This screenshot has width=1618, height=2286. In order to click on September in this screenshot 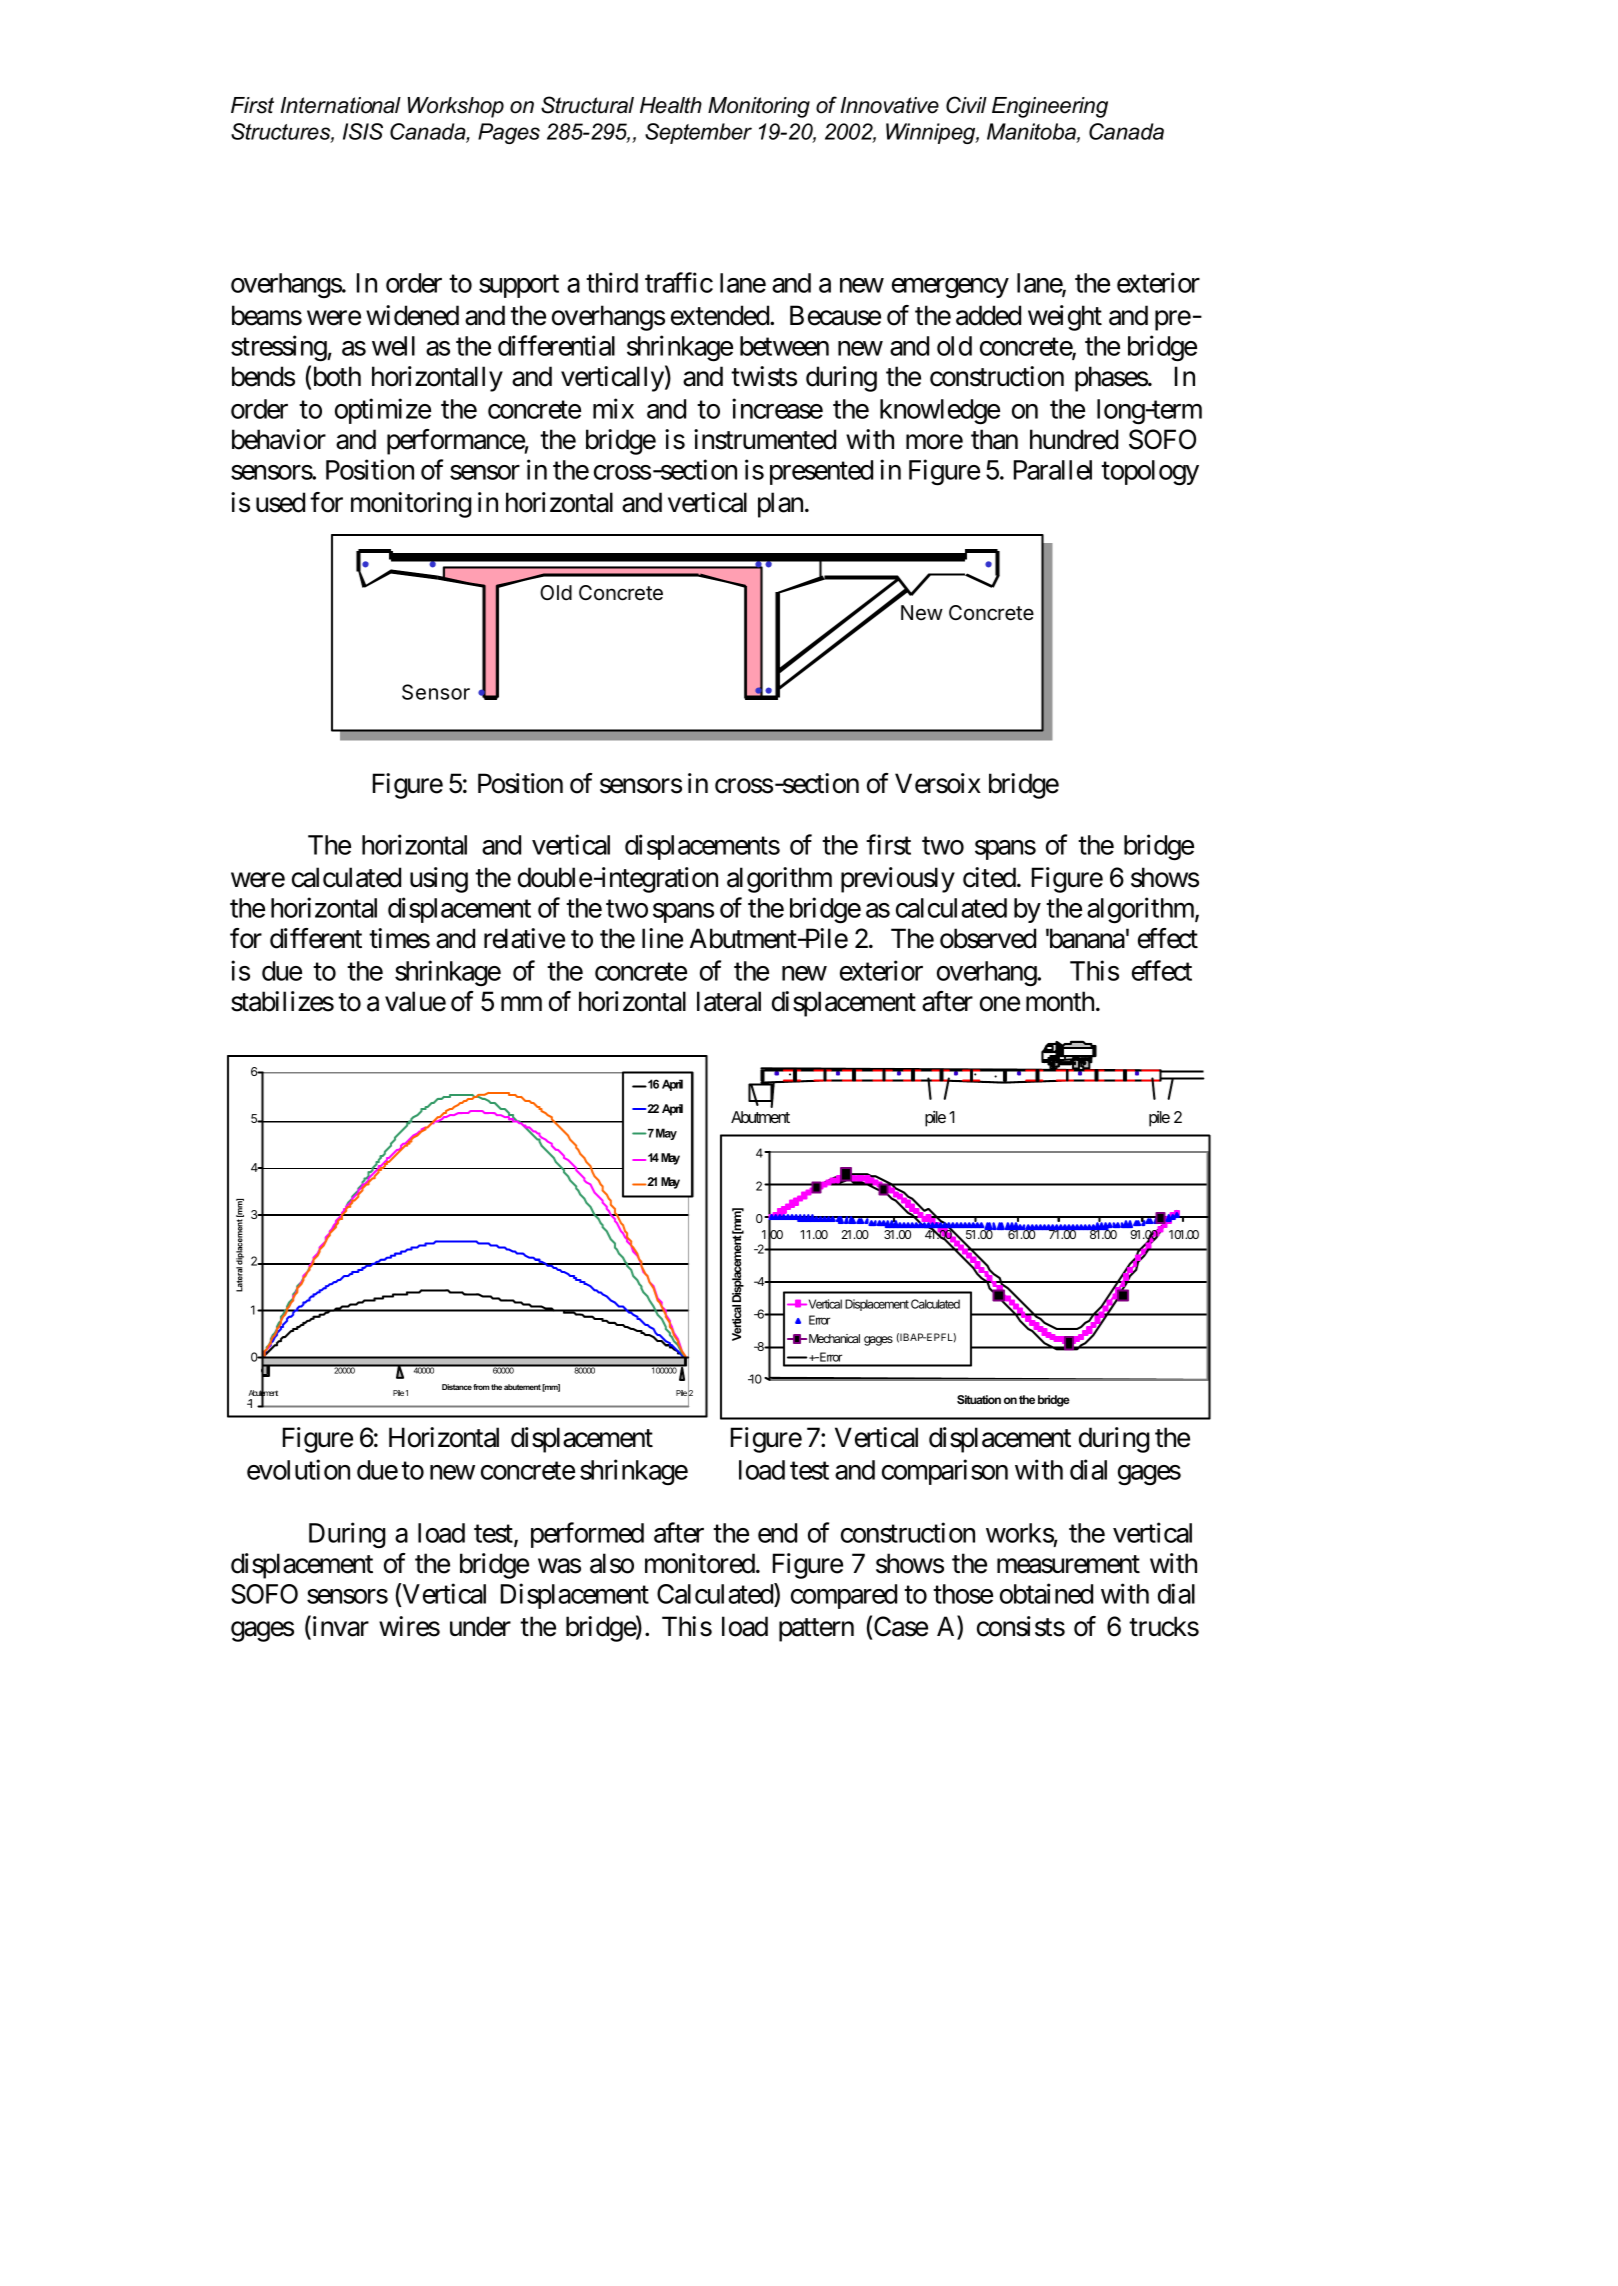, I will do `click(698, 133)`.
